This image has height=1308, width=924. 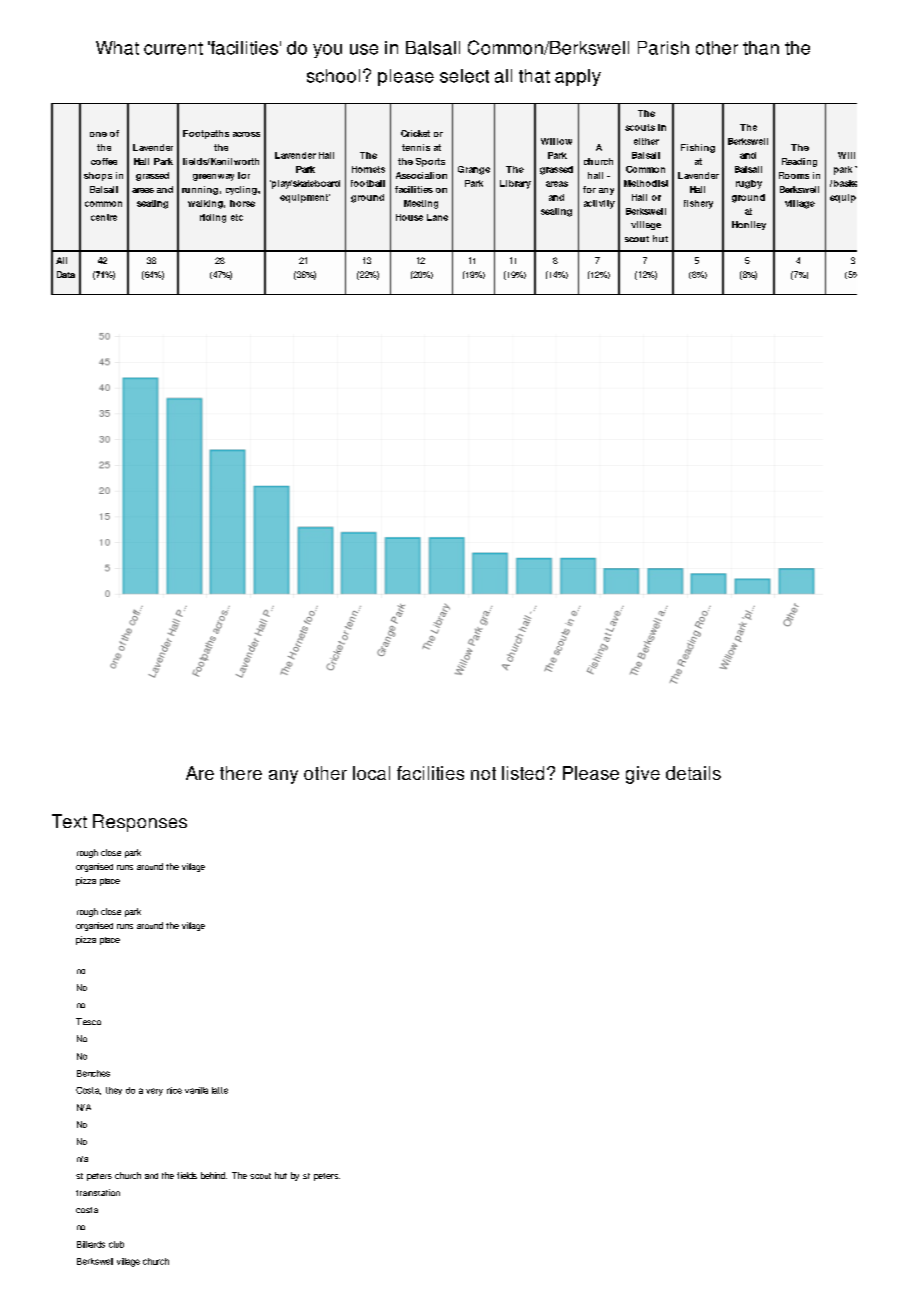 What do you see at coordinates (483, 773) in the image?
I see `not` at bounding box center [483, 773].
